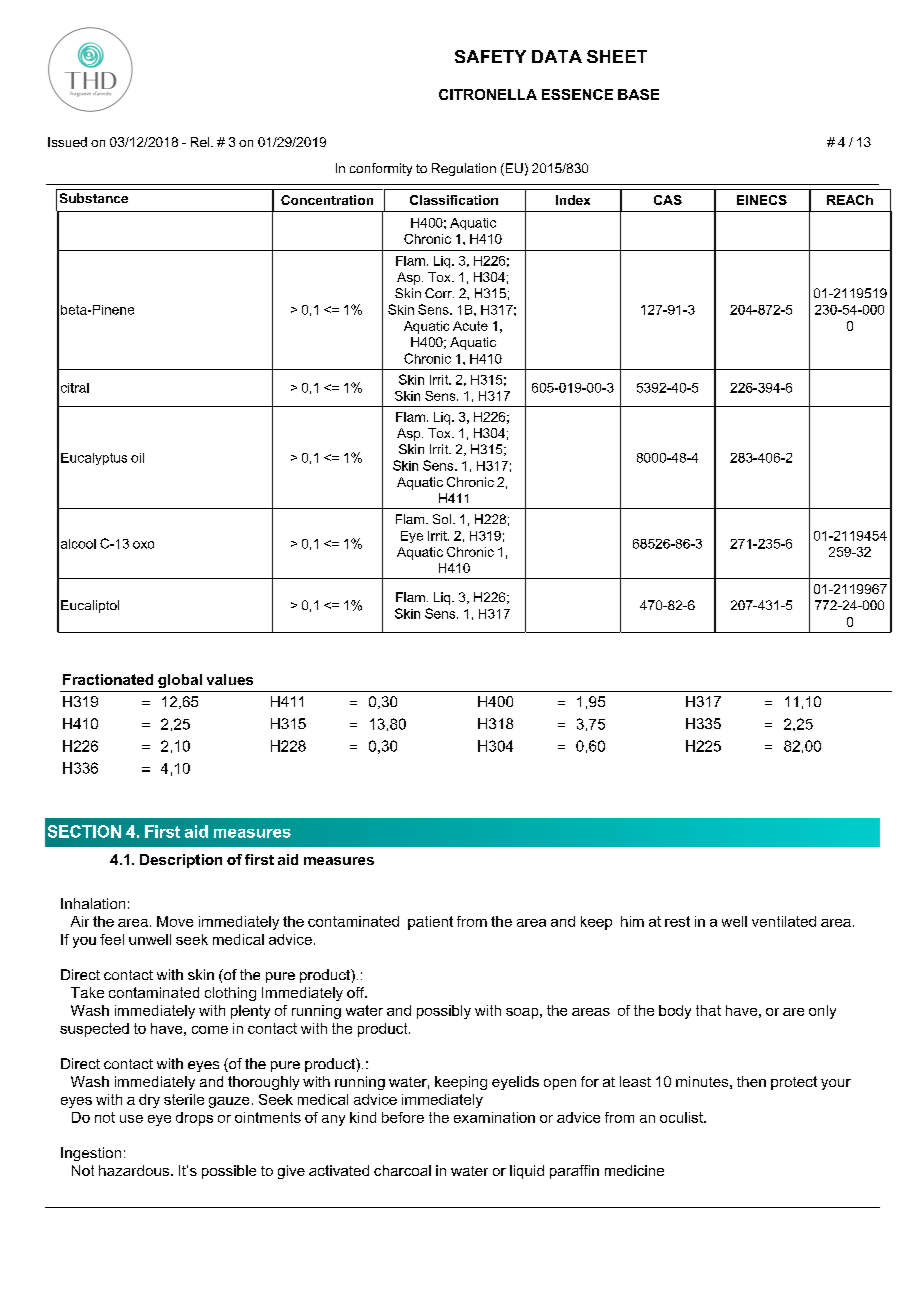 The height and width of the page is (1308, 924). I want to click on use, so click(131, 1119).
